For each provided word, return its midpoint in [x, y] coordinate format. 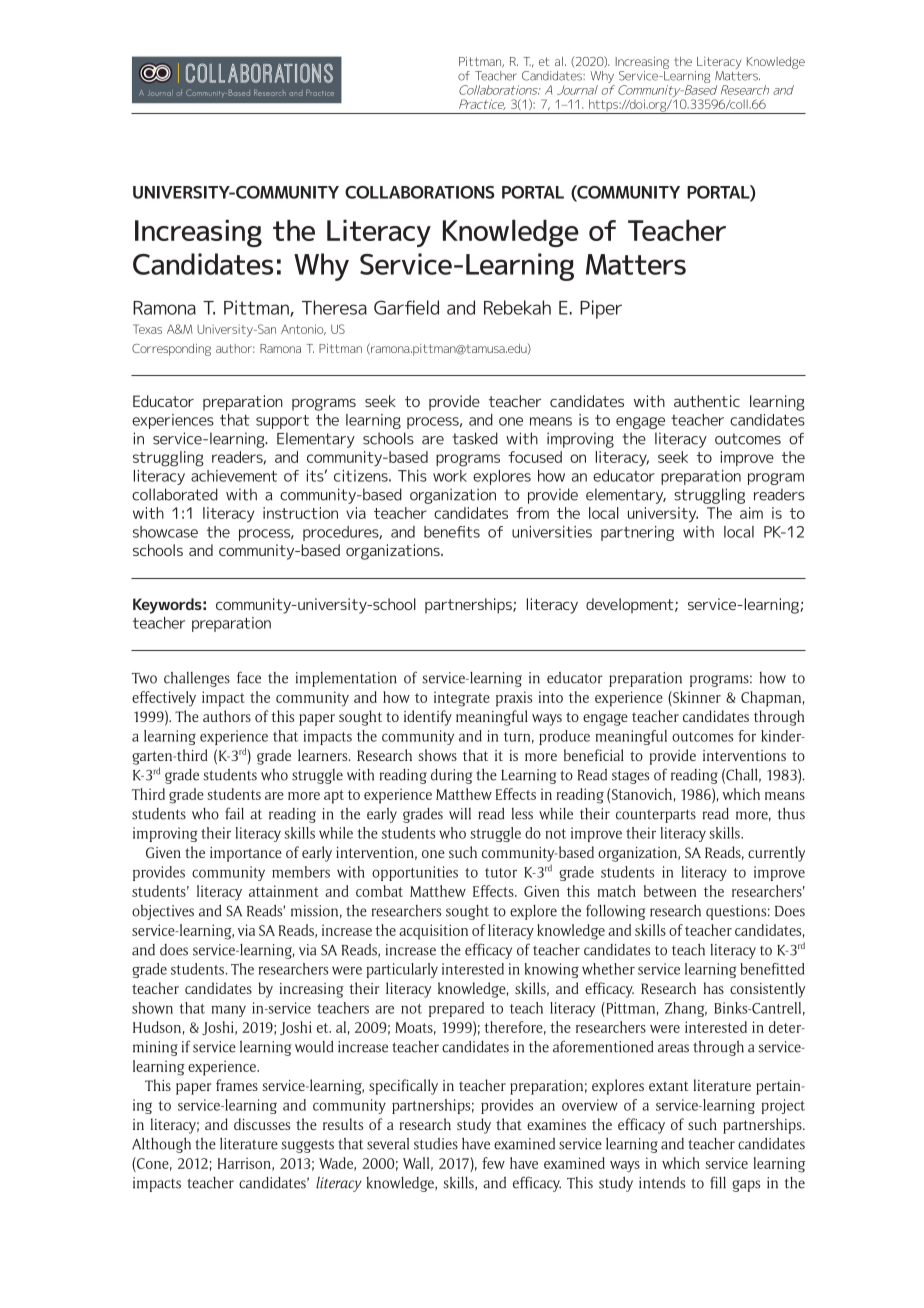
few [493, 1163]
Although [161, 1145]
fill [718, 1182]
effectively [164, 699]
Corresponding [171, 350]
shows [438, 755]
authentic [707, 401]
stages [630, 777]
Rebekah [517, 307]
